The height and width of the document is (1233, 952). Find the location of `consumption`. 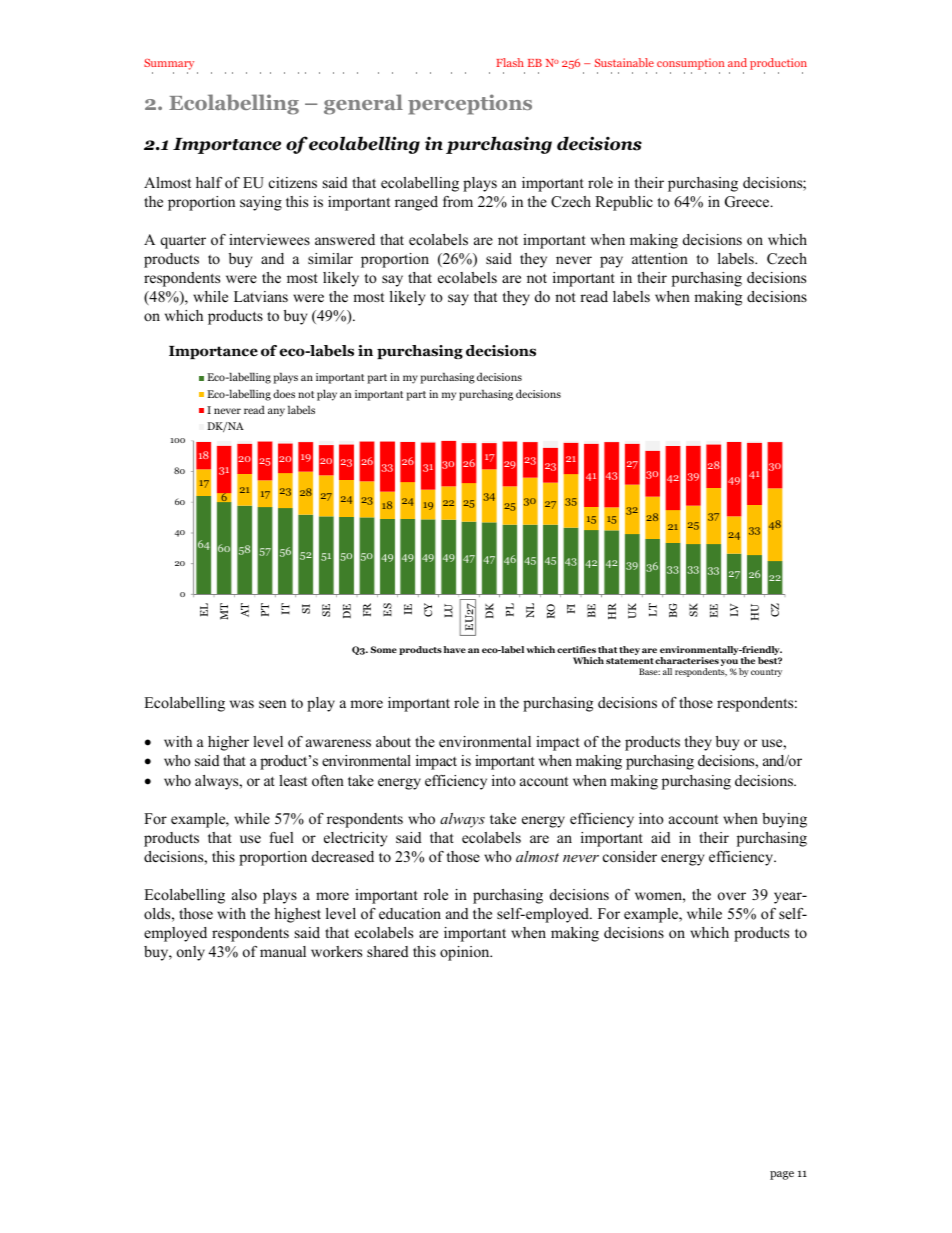

consumption is located at coordinates (690, 65).
